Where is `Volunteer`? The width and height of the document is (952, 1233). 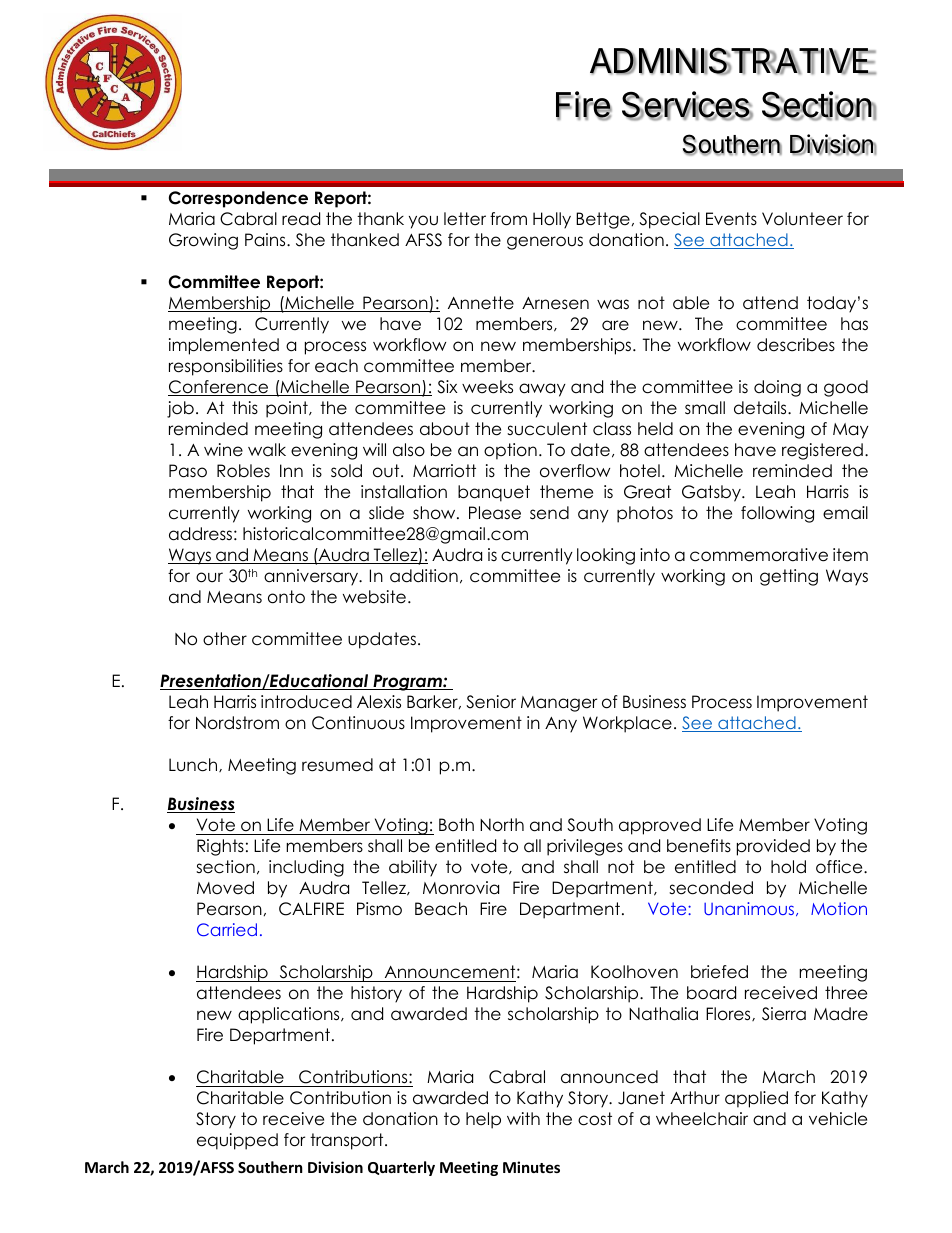 Volunteer is located at coordinates (802, 219).
